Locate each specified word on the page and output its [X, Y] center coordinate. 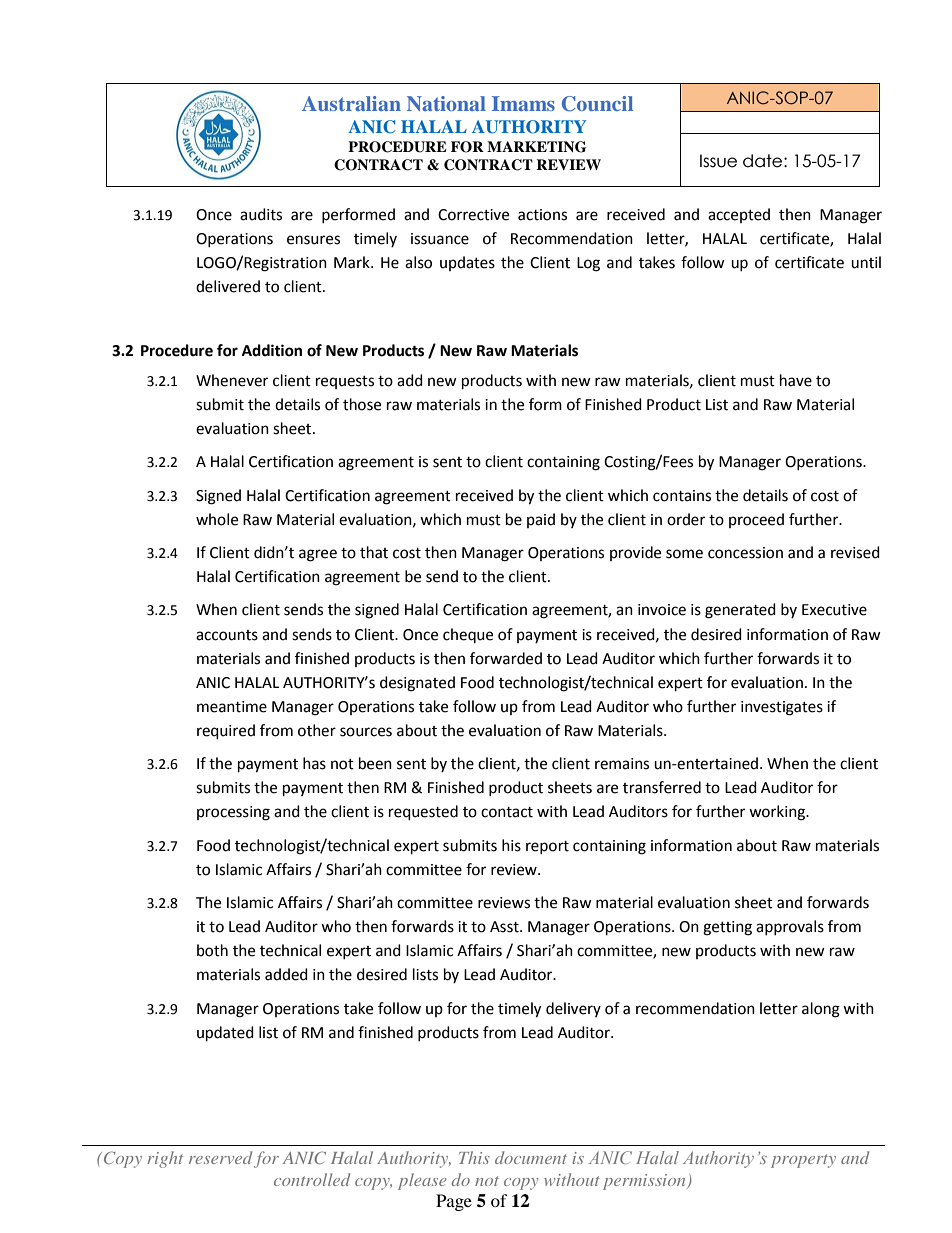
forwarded [506, 658]
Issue [718, 161]
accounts [227, 635]
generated [740, 611]
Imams [523, 103]
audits [261, 214]
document [531, 1157]
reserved [220, 1157]
